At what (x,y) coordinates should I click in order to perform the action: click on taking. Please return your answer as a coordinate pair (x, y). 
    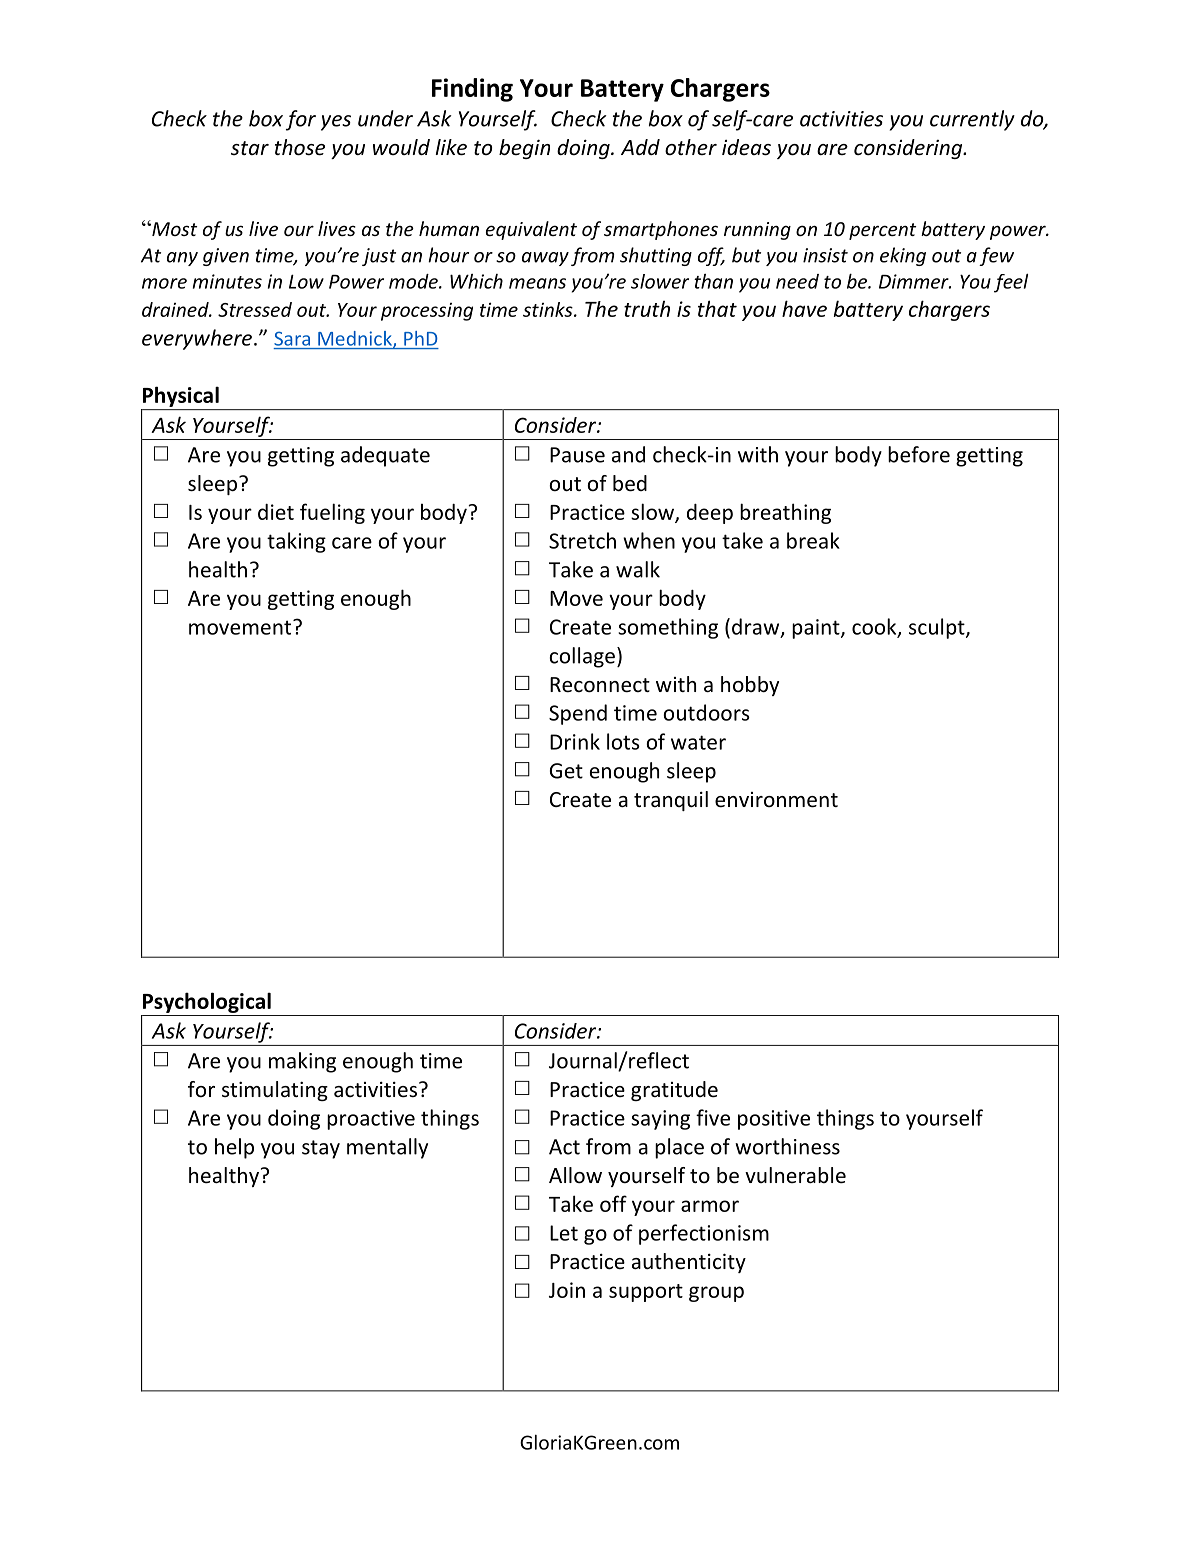
    Looking at the image, I should click on (296, 542).
